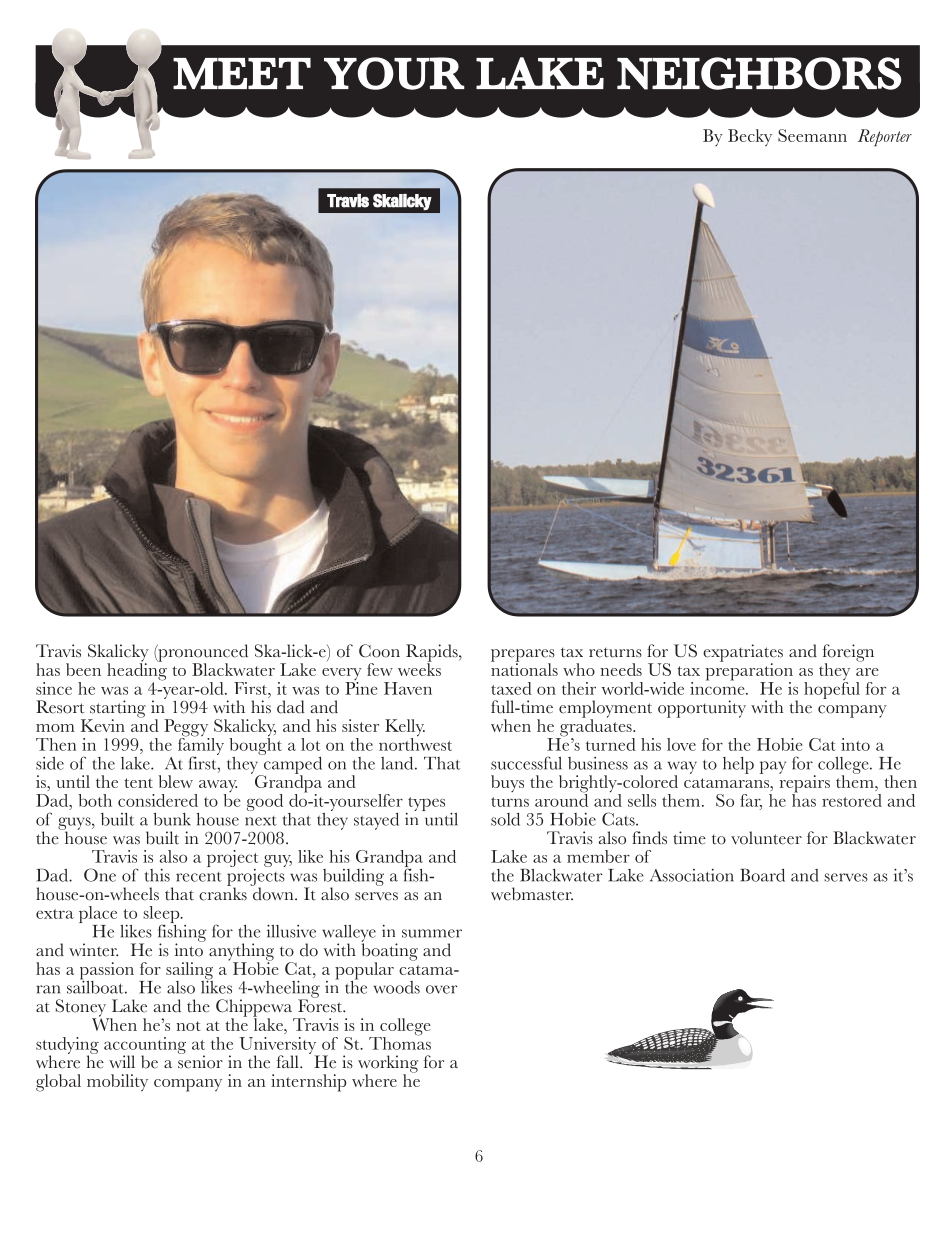 This image has height=1233, width=952. I want to click on accounting, so click(145, 1046).
